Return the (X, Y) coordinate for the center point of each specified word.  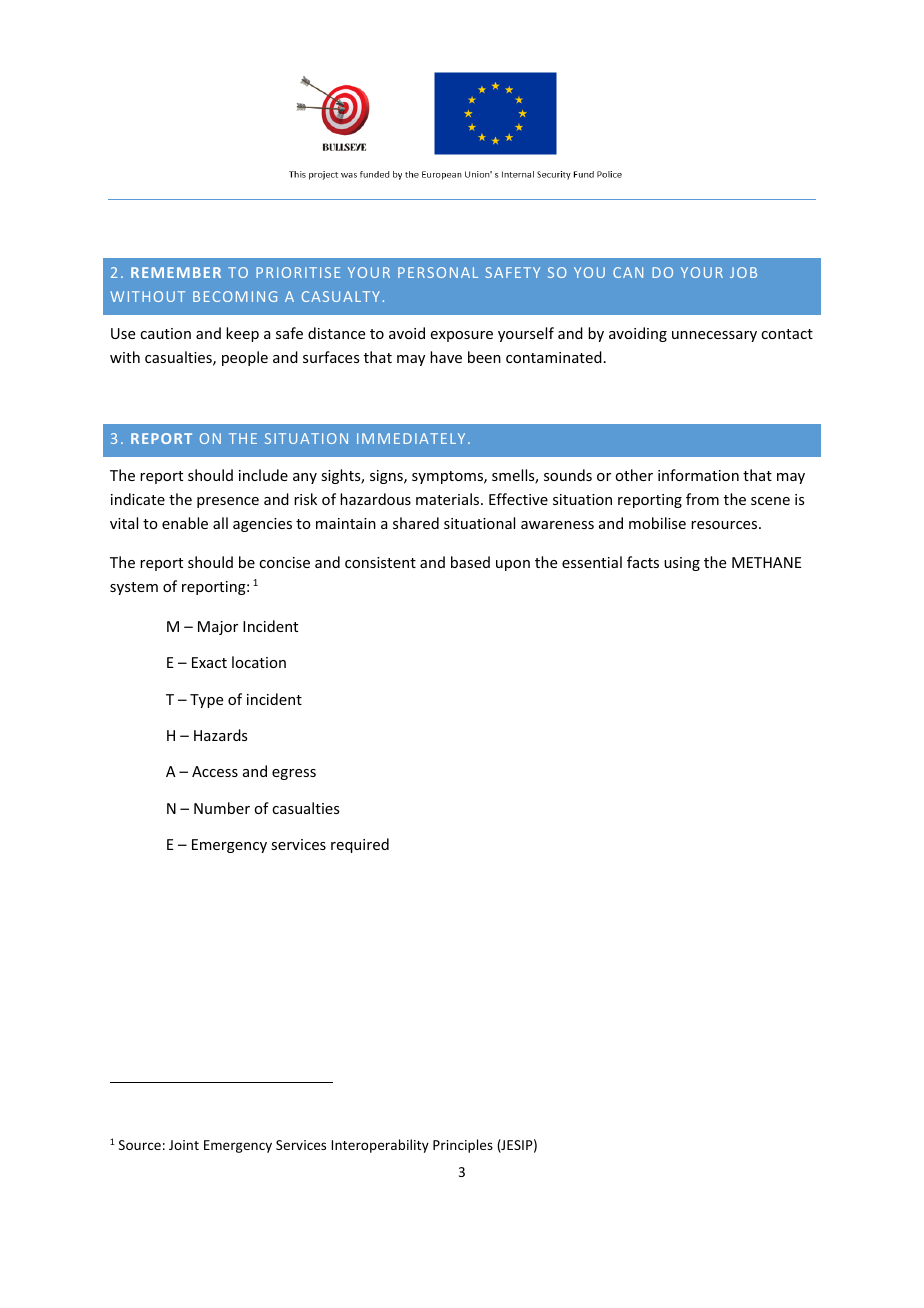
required (360, 845)
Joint (184, 1145)
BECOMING (235, 296)
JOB (743, 272)
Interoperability (380, 1146)
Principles (463, 1146)
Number (222, 808)
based (470, 562)
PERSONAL (438, 272)
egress (294, 774)
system (134, 588)
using (682, 564)
